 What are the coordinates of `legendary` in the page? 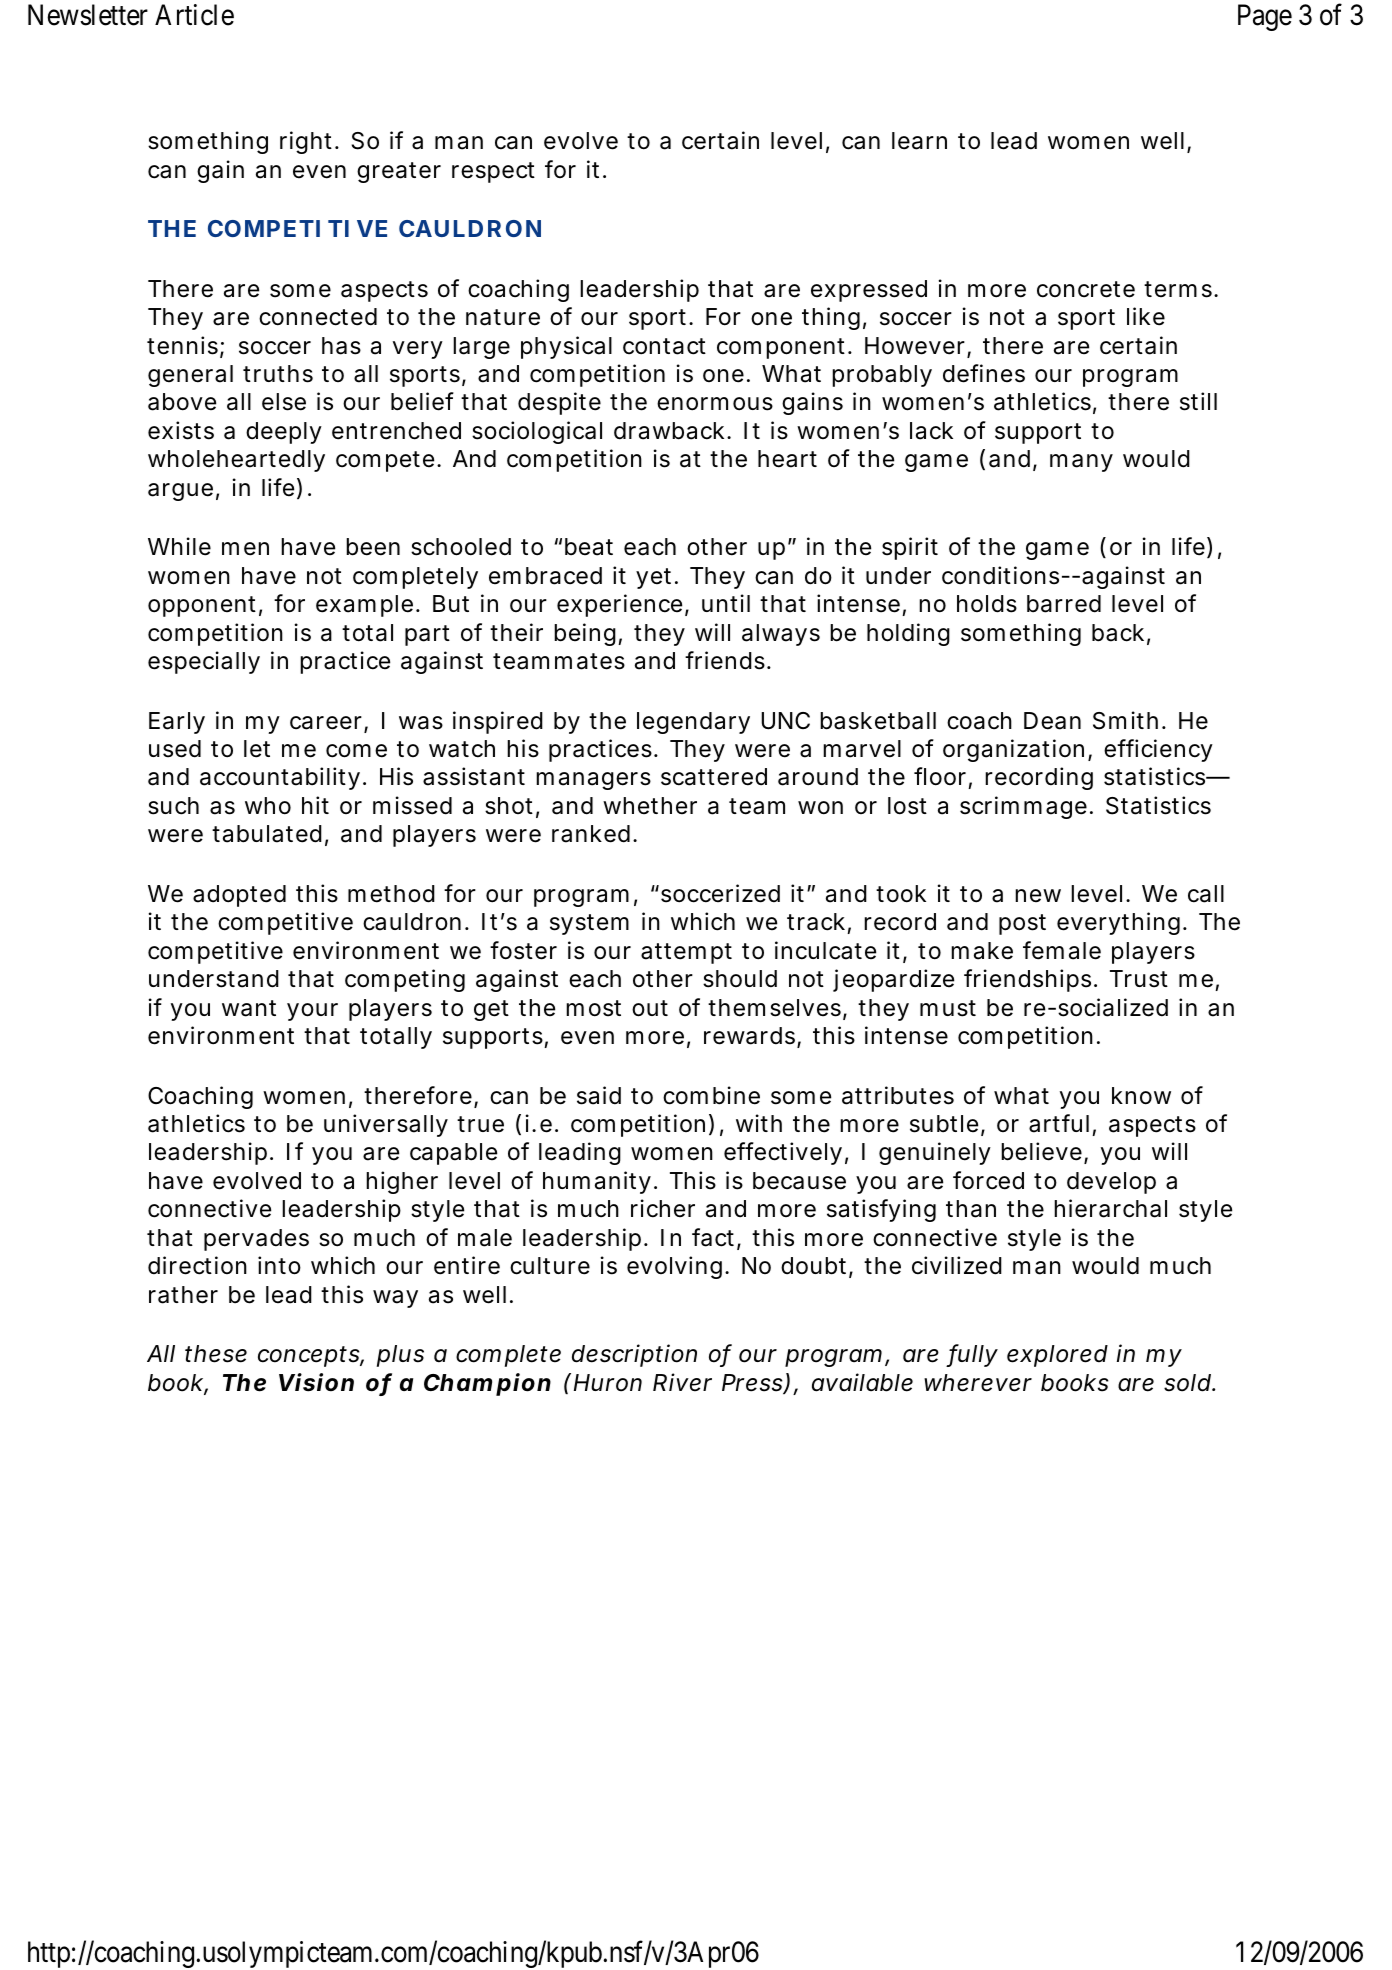 It's located at (693, 723).
